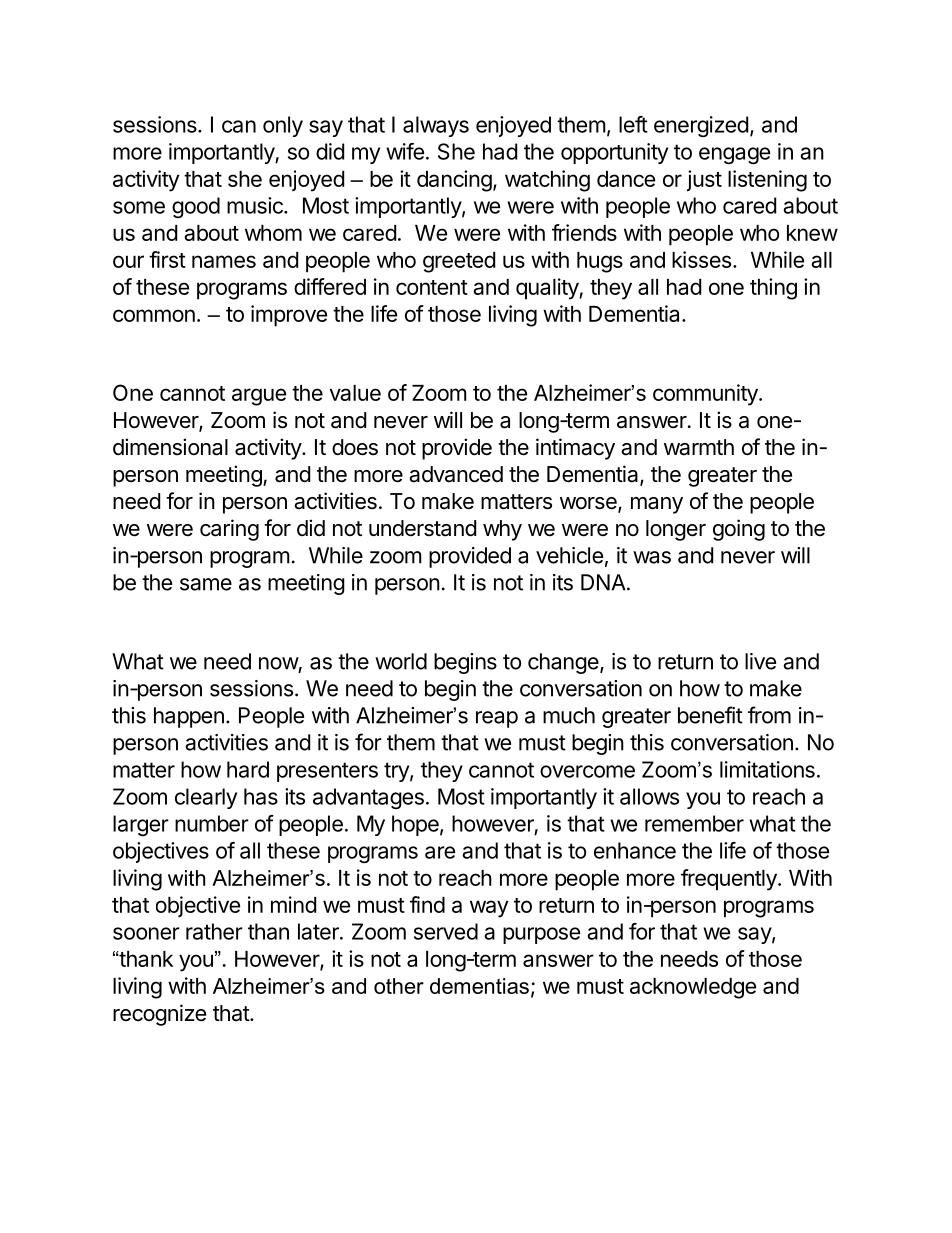  I want to click on recognize, so click(159, 1015).
